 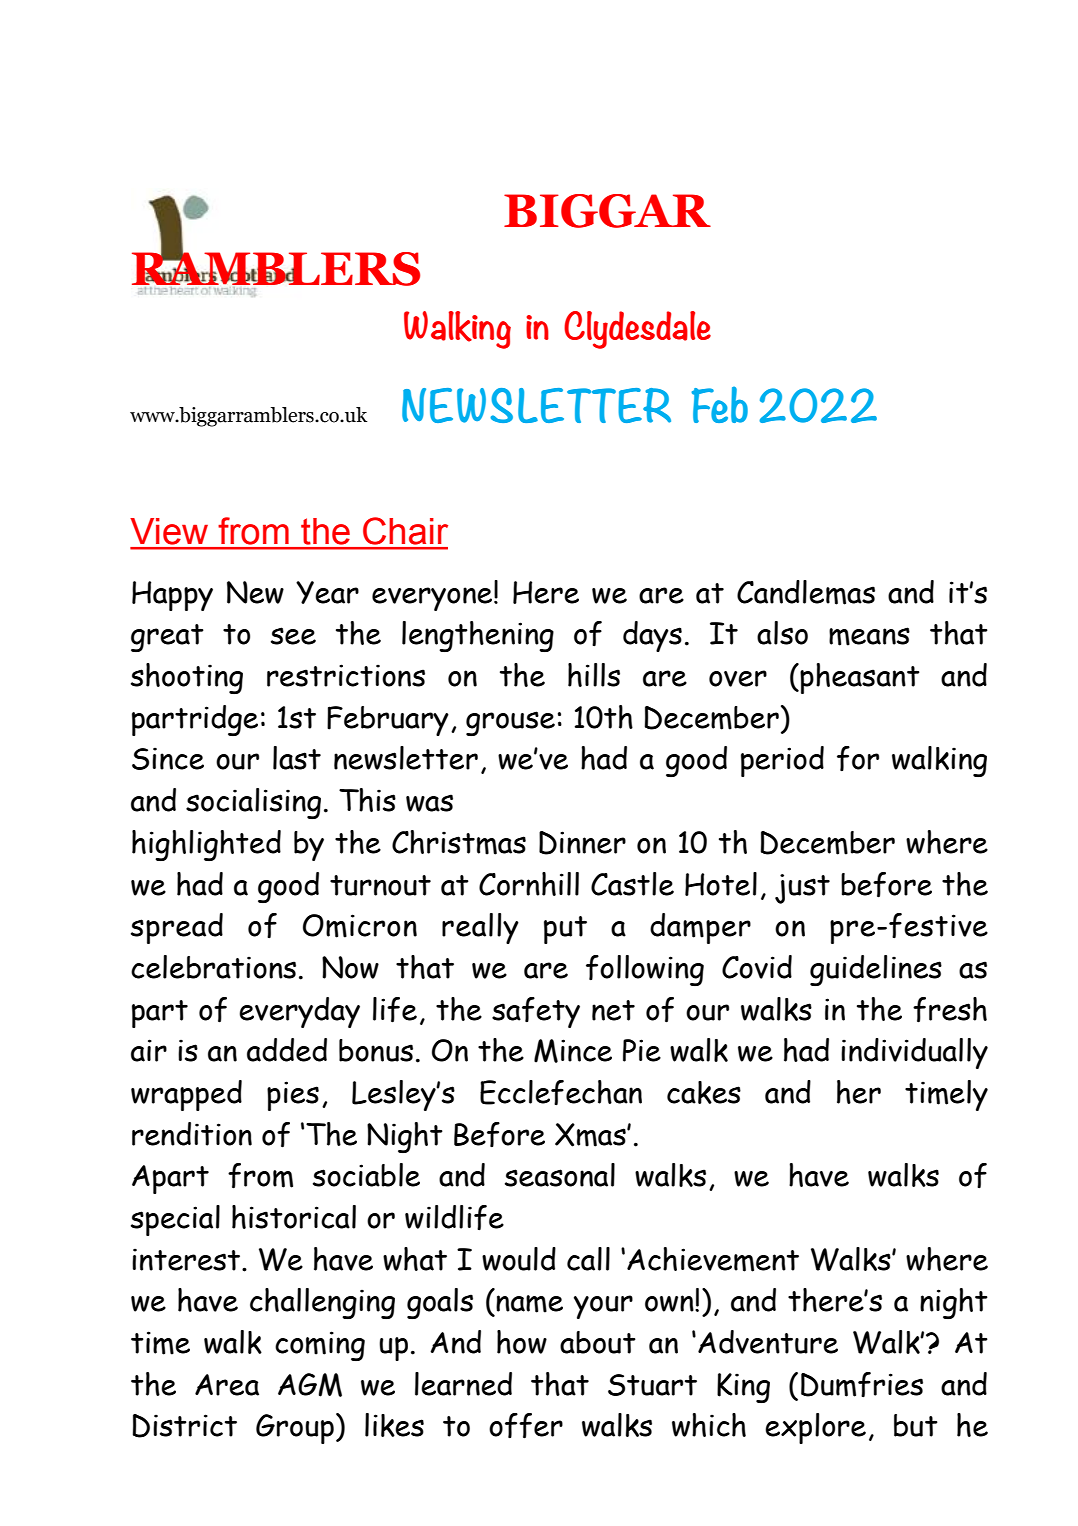 What do you see at coordinates (582, 843) in the page?
I see `Dinner` at bounding box center [582, 843].
